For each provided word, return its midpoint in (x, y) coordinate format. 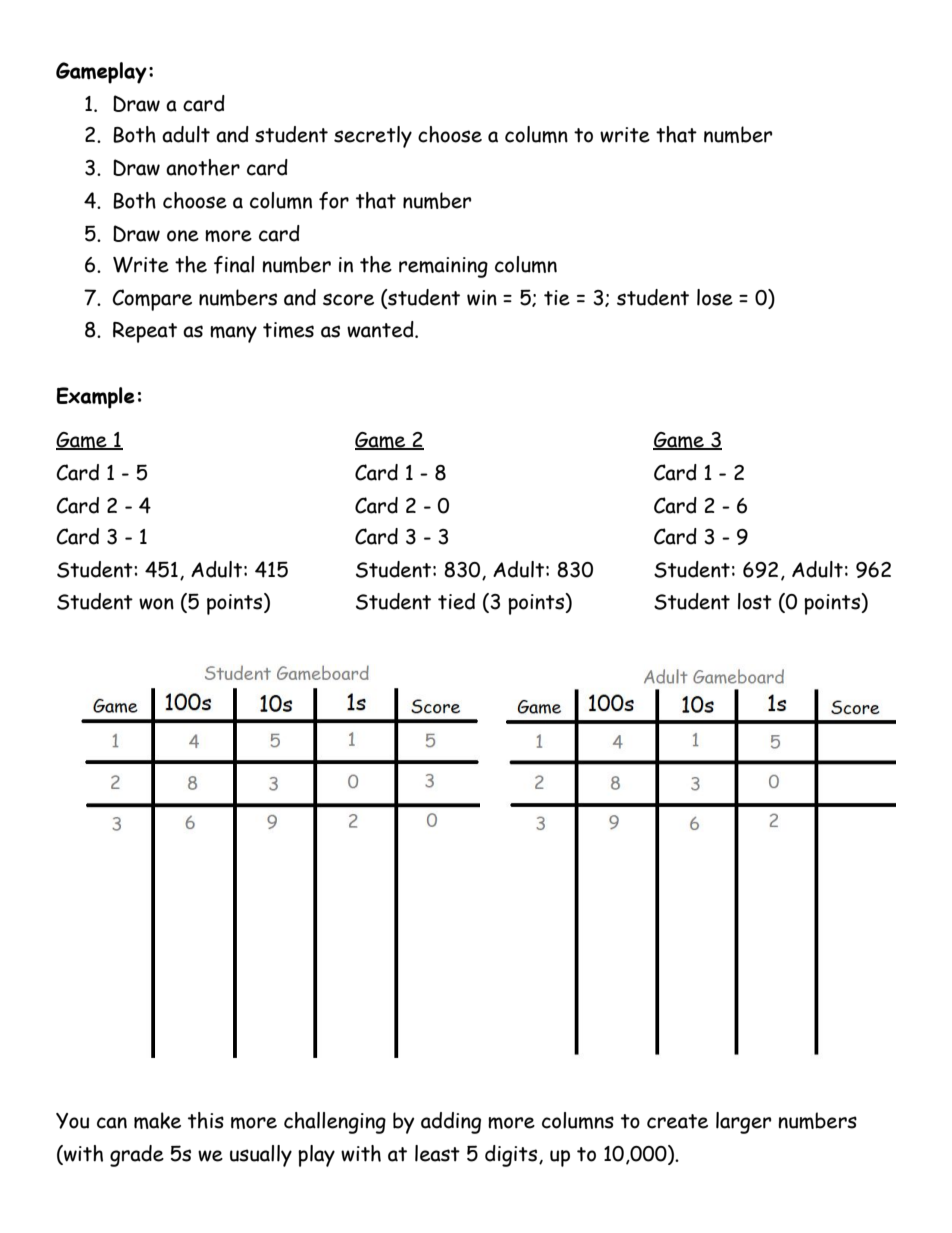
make (157, 1120)
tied (456, 601)
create (677, 1121)
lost (755, 601)
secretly (373, 137)
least (437, 1153)
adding (451, 1123)
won (156, 604)
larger (743, 1123)
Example (95, 398)
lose (715, 297)
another (203, 167)
